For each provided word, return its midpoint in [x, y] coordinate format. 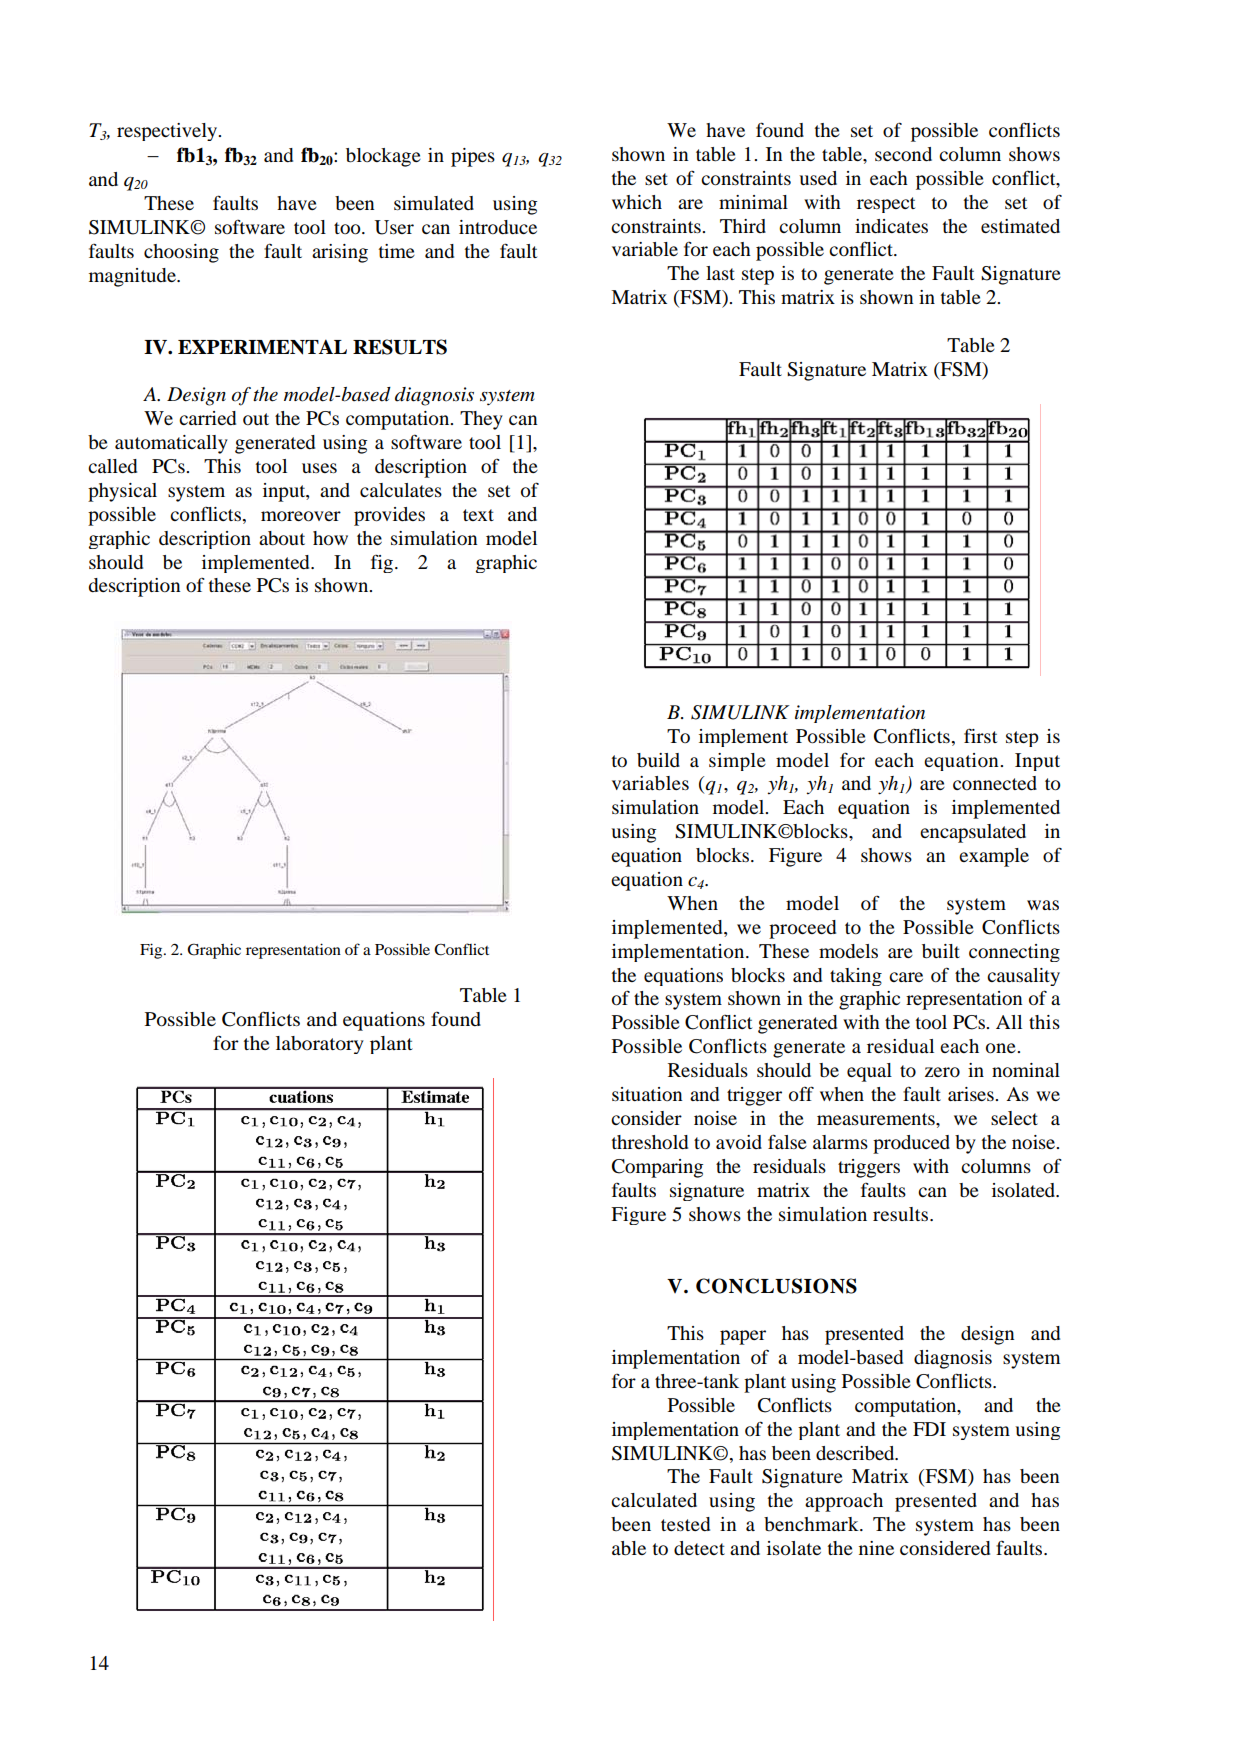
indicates [891, 226]
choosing [181, 253]
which [637, 202]
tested [685, 1524]
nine [876, 1548]
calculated [654, 1500]
